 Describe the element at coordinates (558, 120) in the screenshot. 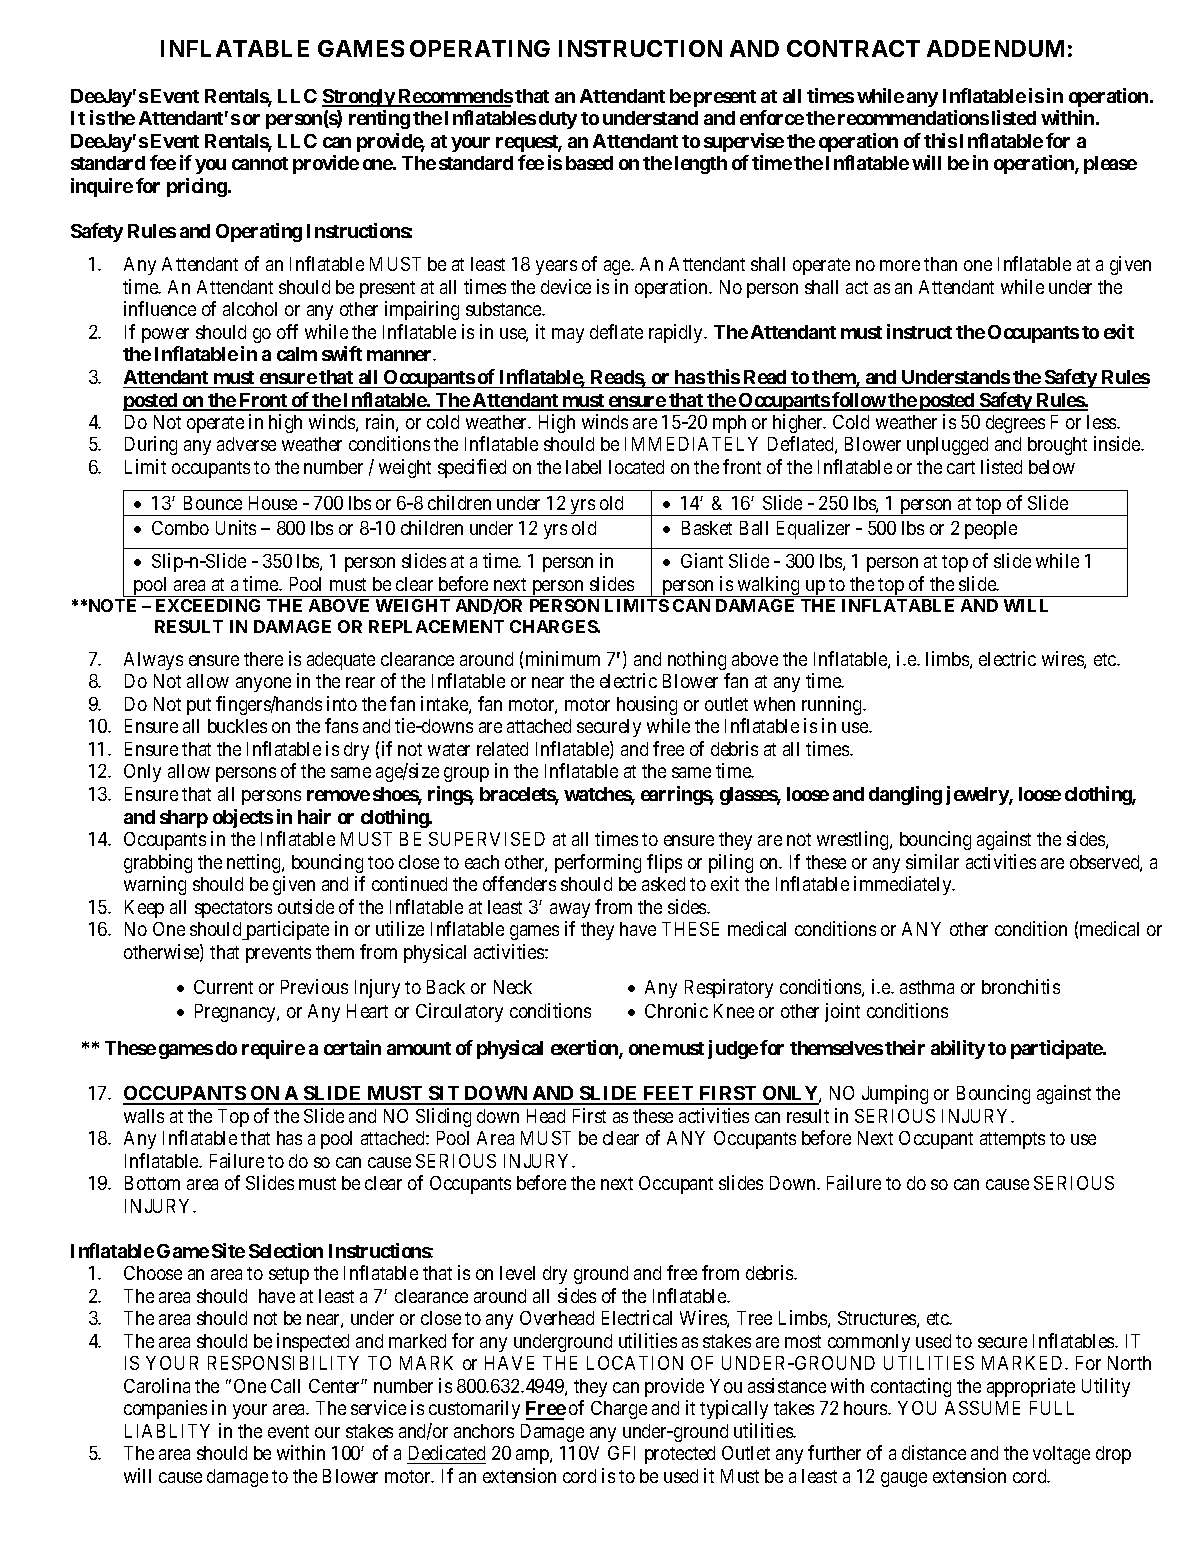

I see `duty` at that location.
